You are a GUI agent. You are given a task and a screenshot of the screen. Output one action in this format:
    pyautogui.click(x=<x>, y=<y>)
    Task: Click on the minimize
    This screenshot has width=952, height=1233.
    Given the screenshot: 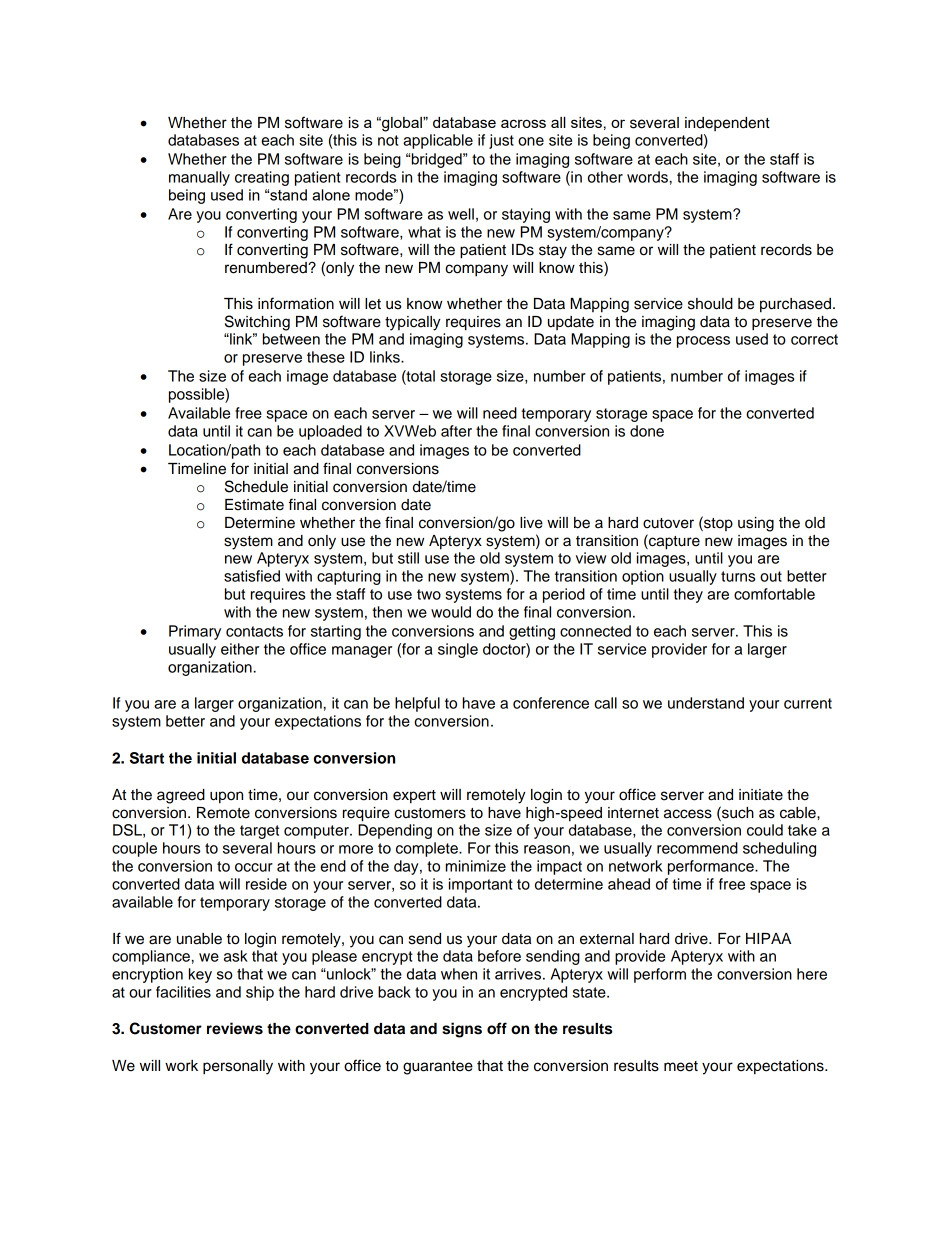 What is the action you would take?
    pyautogui.click(x=476, y=866)
